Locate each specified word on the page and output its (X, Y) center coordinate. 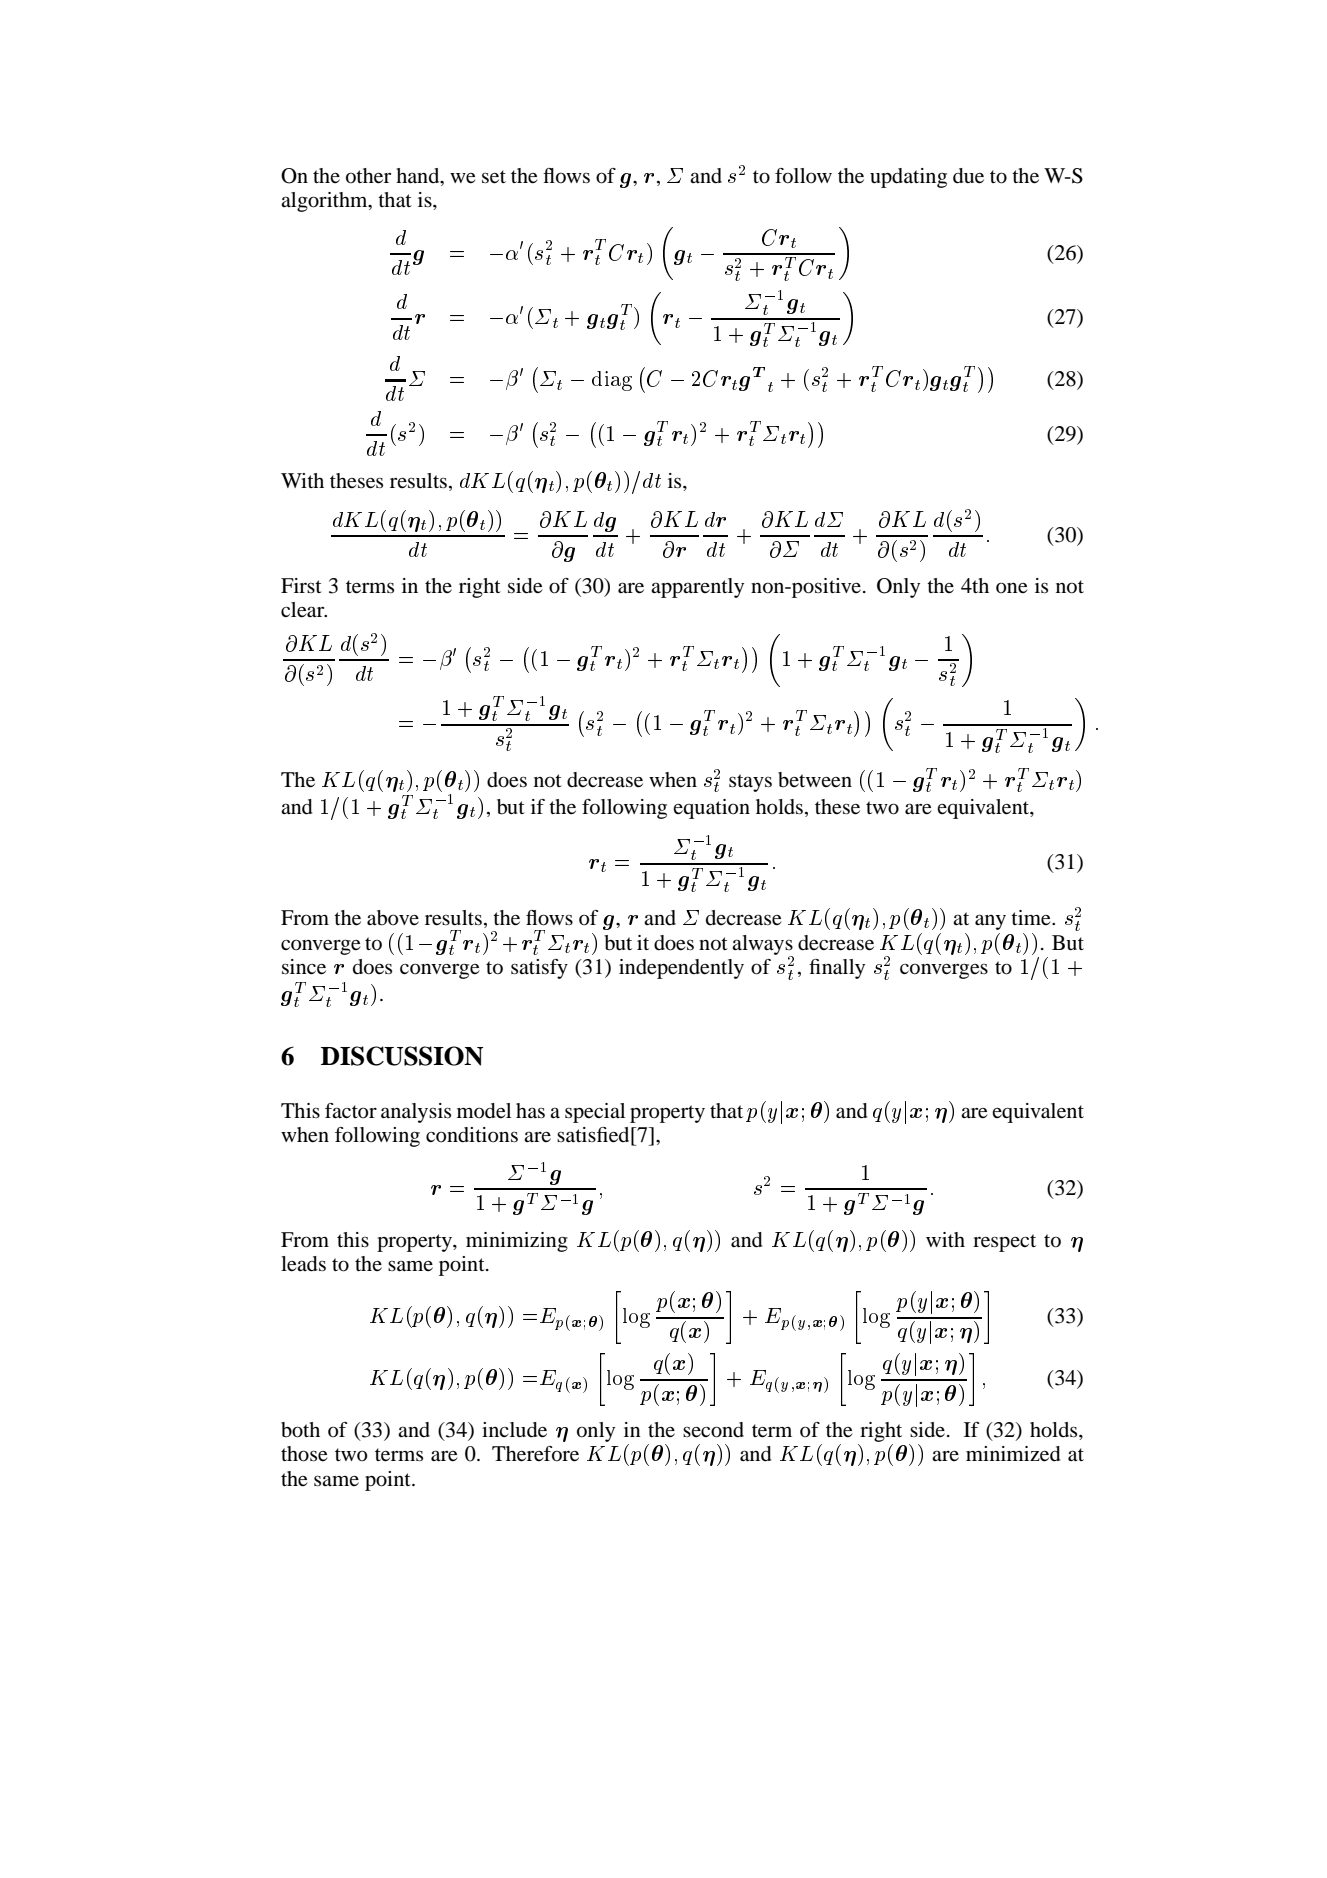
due (968, 176)
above (393, 918)
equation (711, 809)
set (494, 177)
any (990, 922)
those (304, 1454)
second (713, 1430)
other (368, 176)
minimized (1013, 1454)
